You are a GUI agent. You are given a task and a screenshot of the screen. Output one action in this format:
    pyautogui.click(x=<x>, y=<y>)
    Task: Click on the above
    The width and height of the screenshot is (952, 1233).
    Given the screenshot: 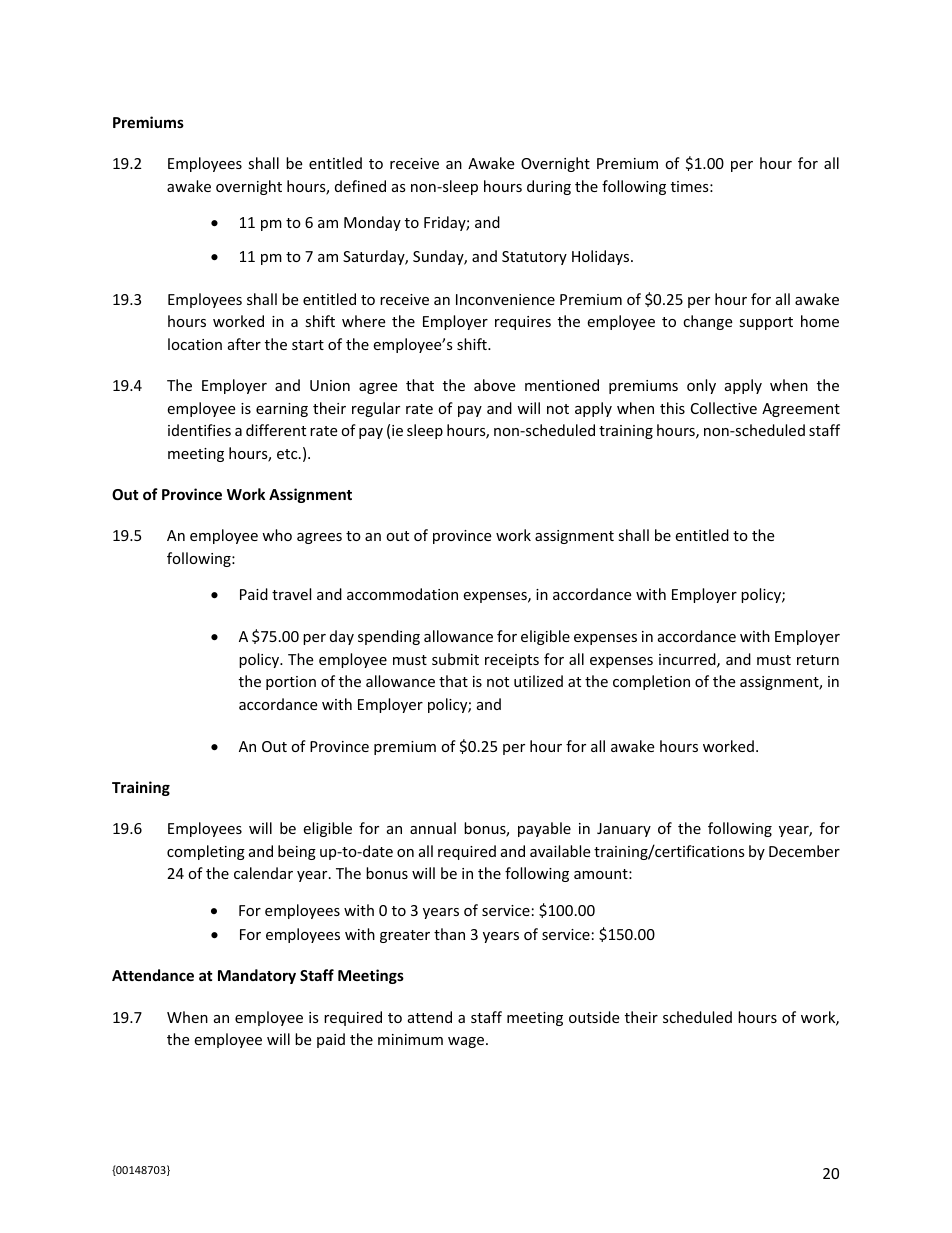 What is the action you would take?
    pyautogui.click(x=494, y=385)
